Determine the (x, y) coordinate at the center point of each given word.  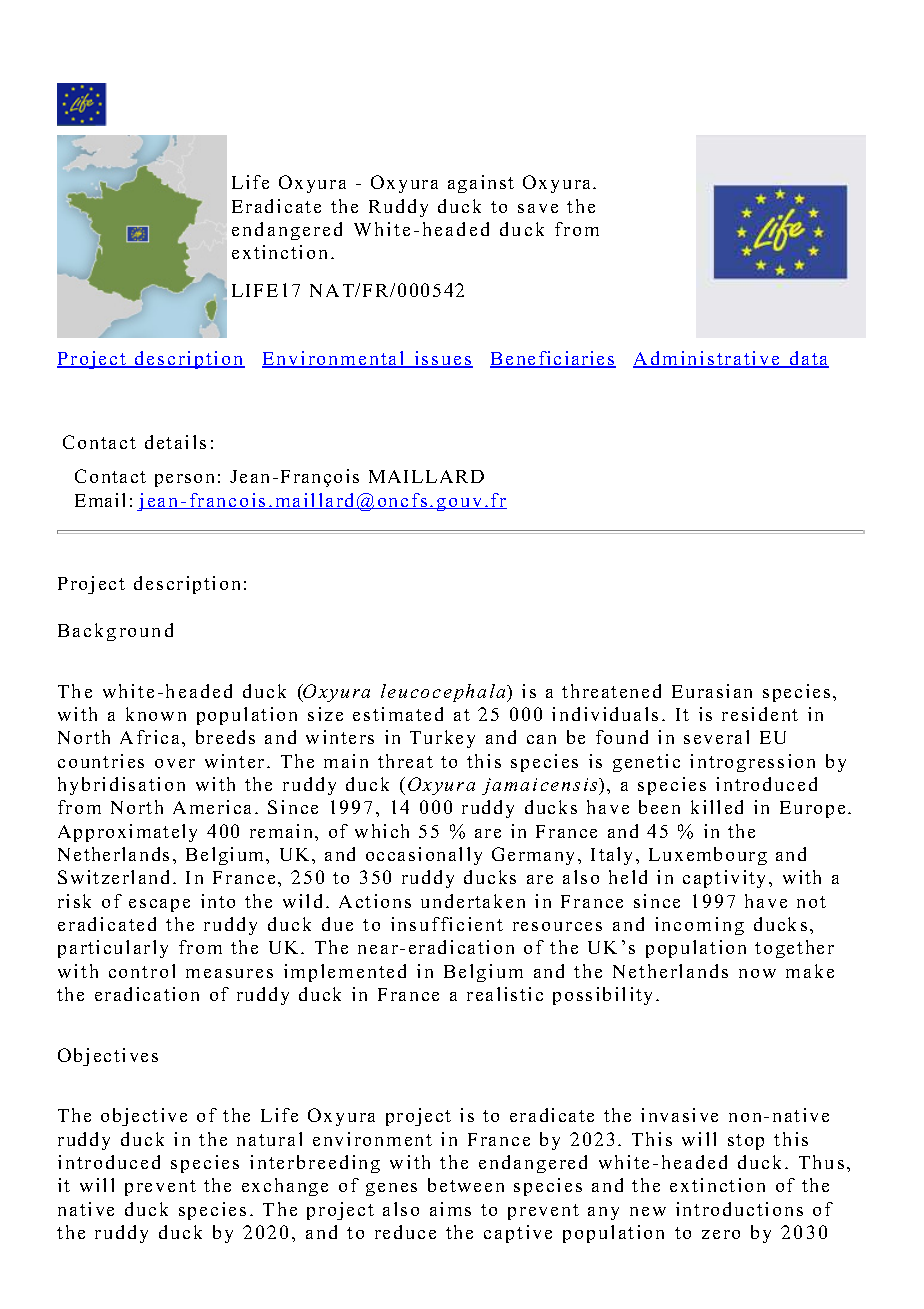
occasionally (424, 856)
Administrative (707, 359)
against (481, 184)
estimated (398, 714)
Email (100, 500)
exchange (285, 1187)
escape (159, 905)
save (538, 208)
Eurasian (712, 691)
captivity (724, 879)
